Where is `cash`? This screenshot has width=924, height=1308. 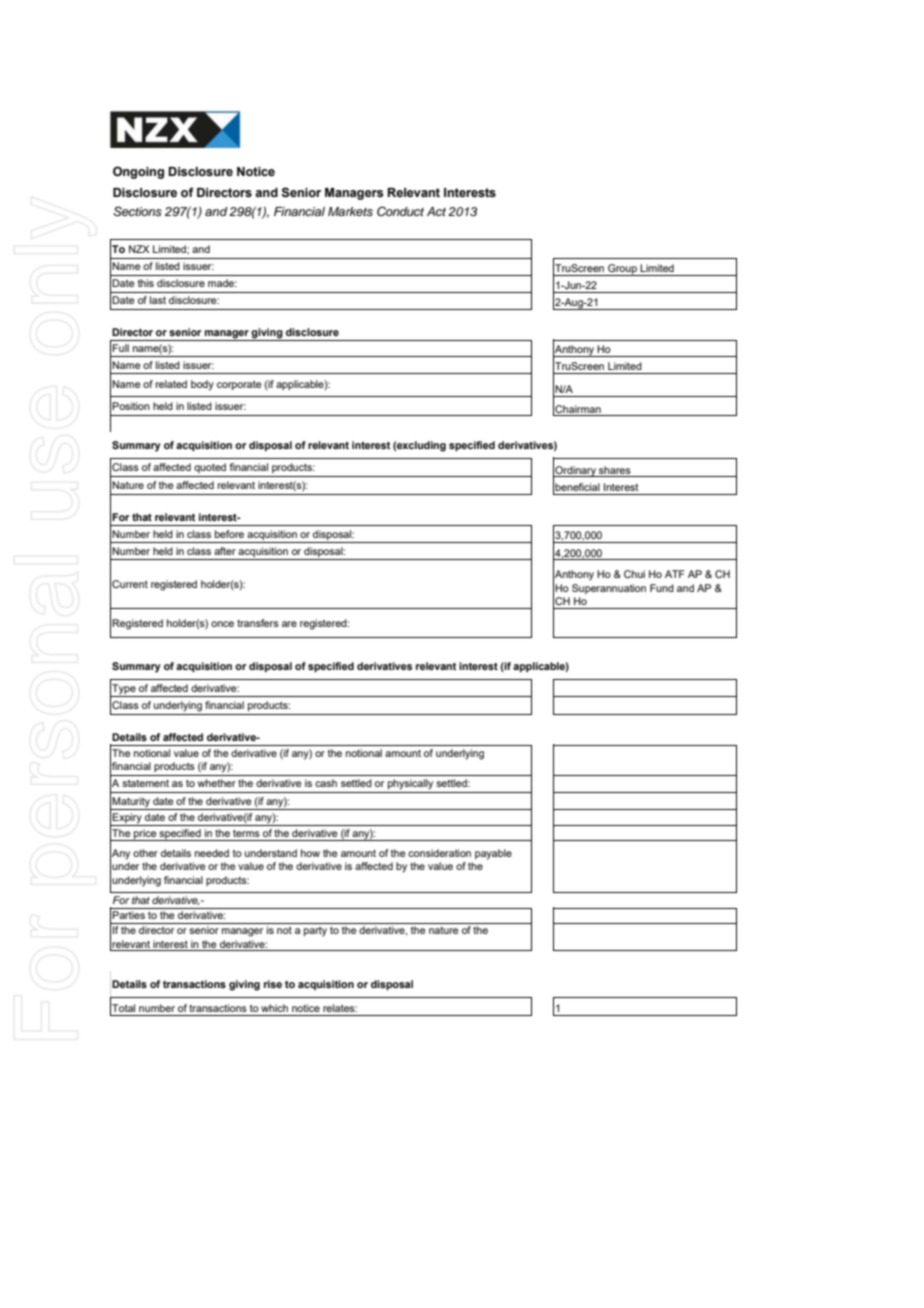
cash is located at coordinates (326, 783).
